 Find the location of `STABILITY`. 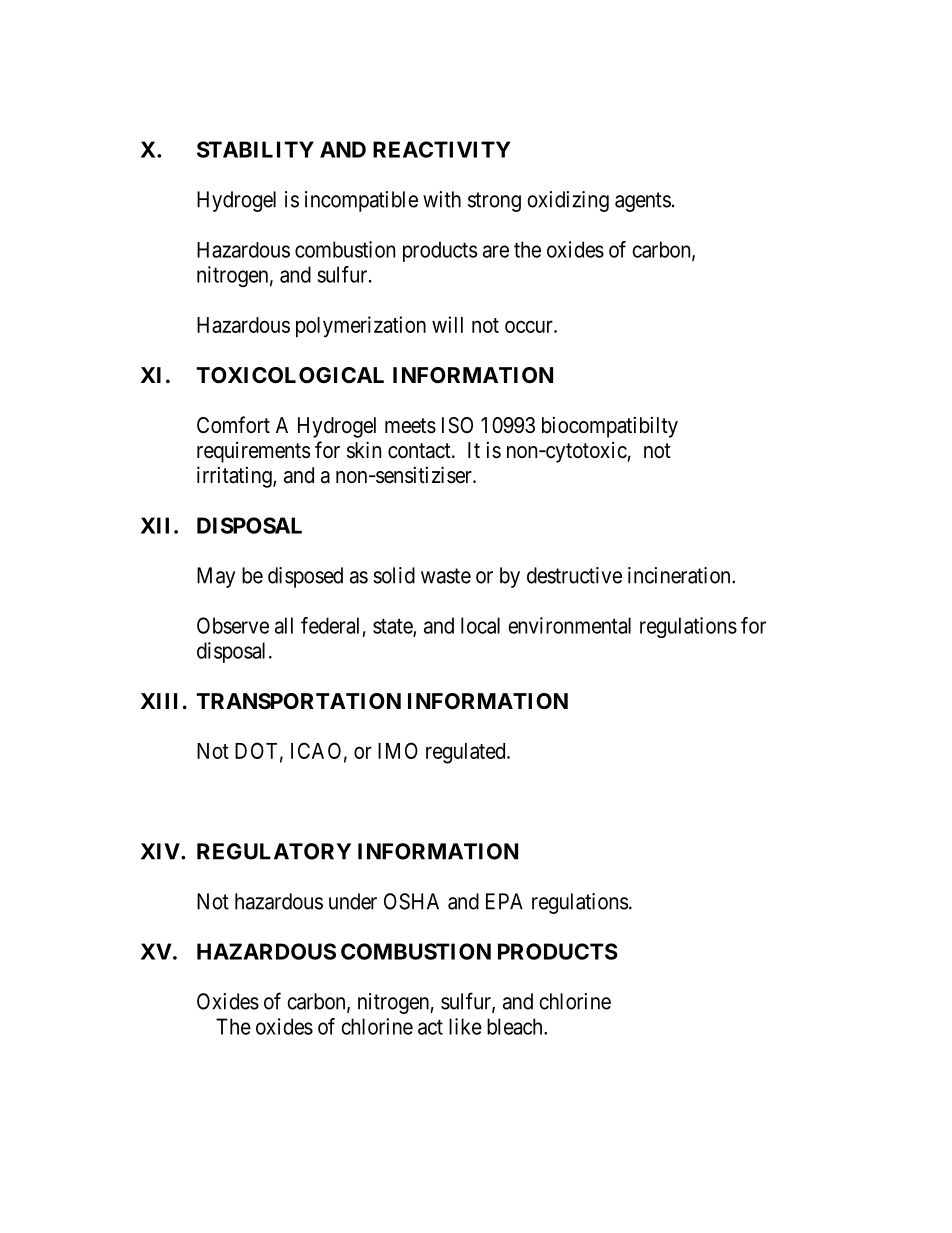

STABILITY is located at coordinates (255, 149).
